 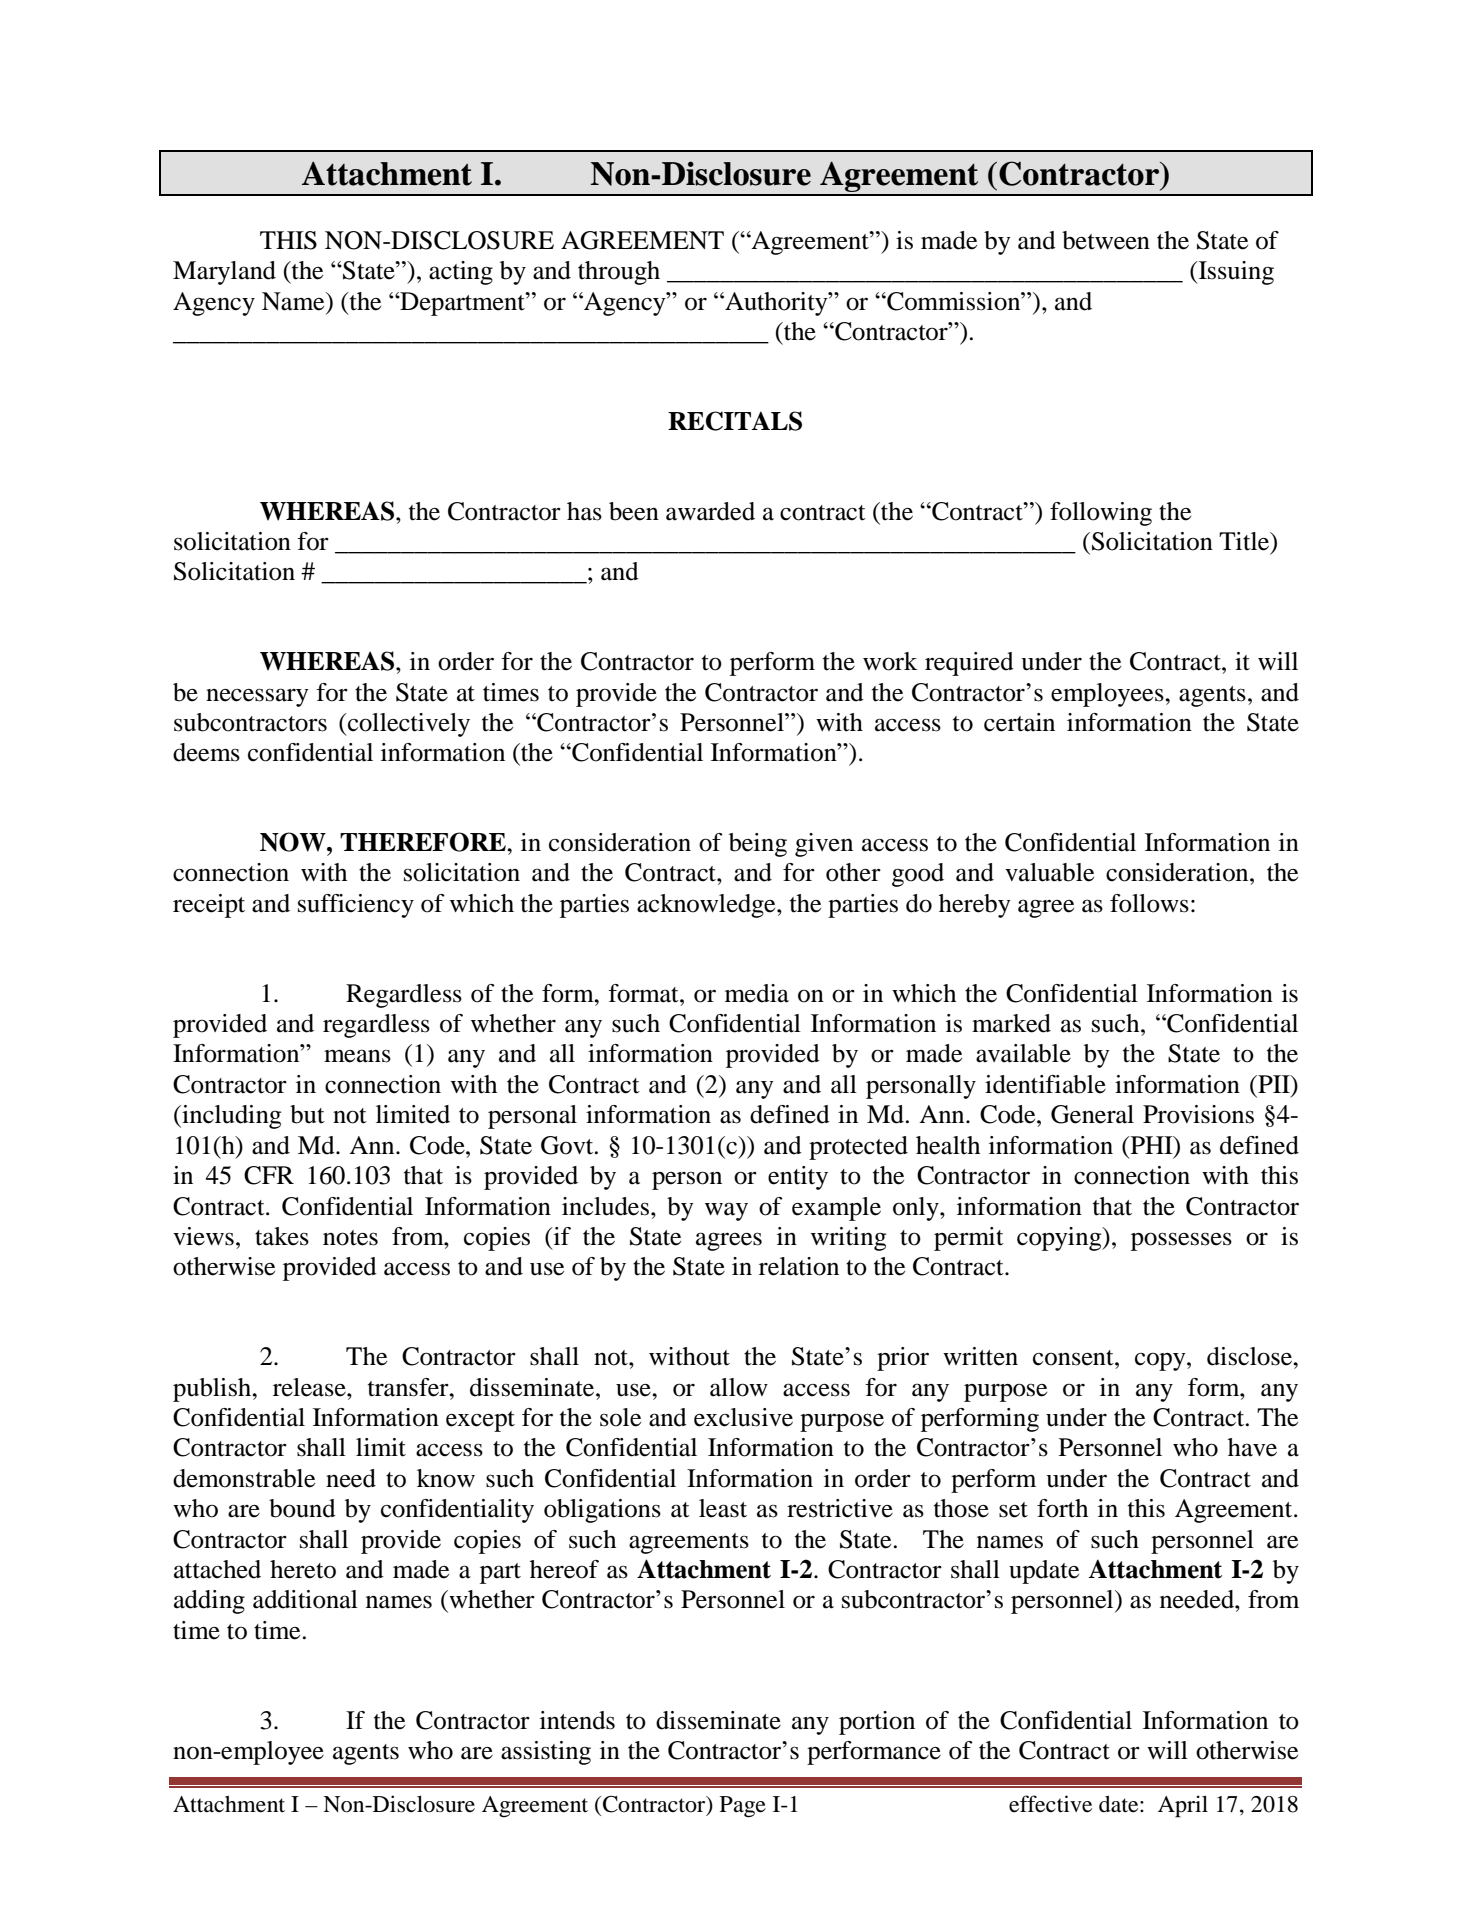 I want to click on means, so click(x=357, y=1056).
